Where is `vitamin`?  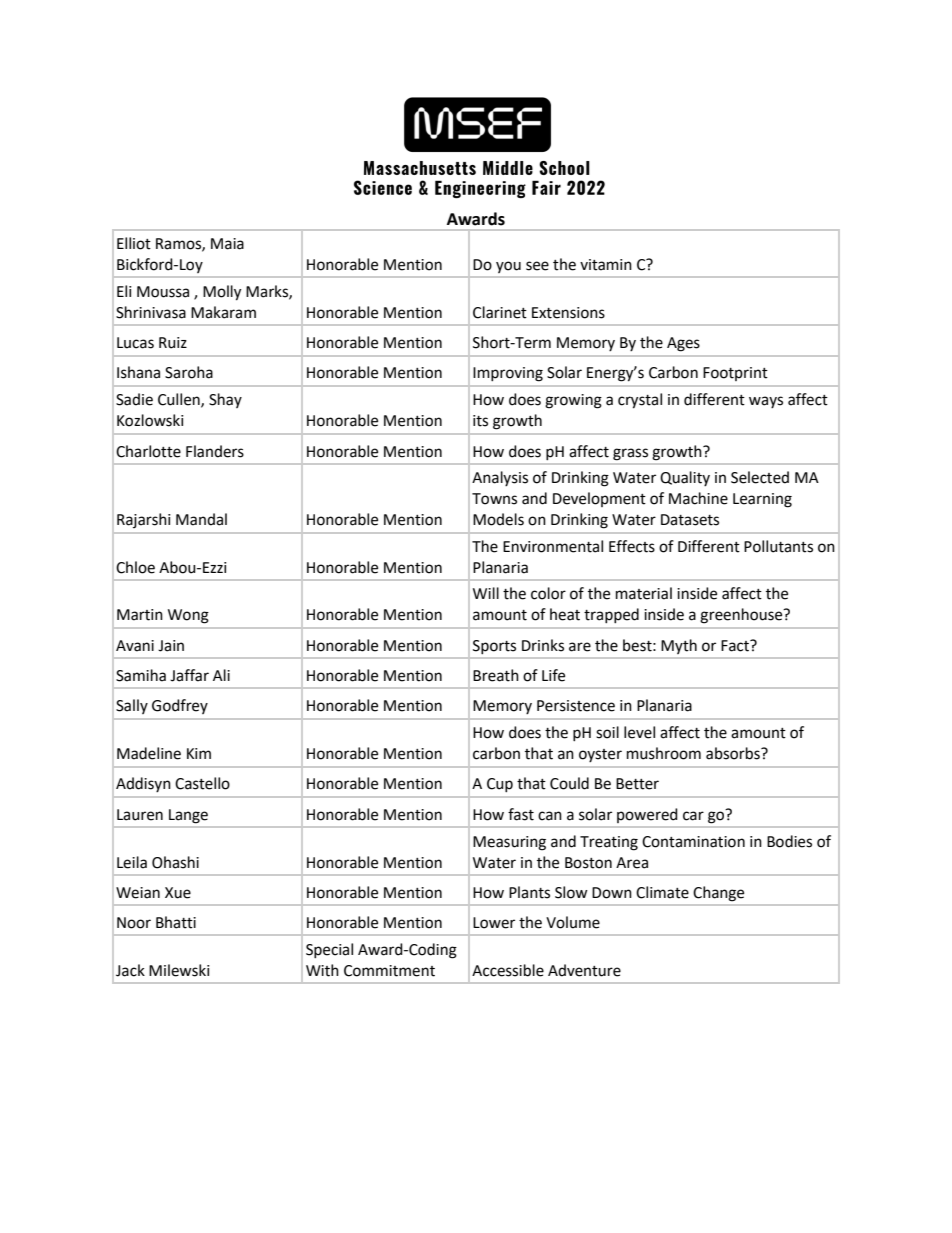 vitamin is located at coordinates (606, 265).
